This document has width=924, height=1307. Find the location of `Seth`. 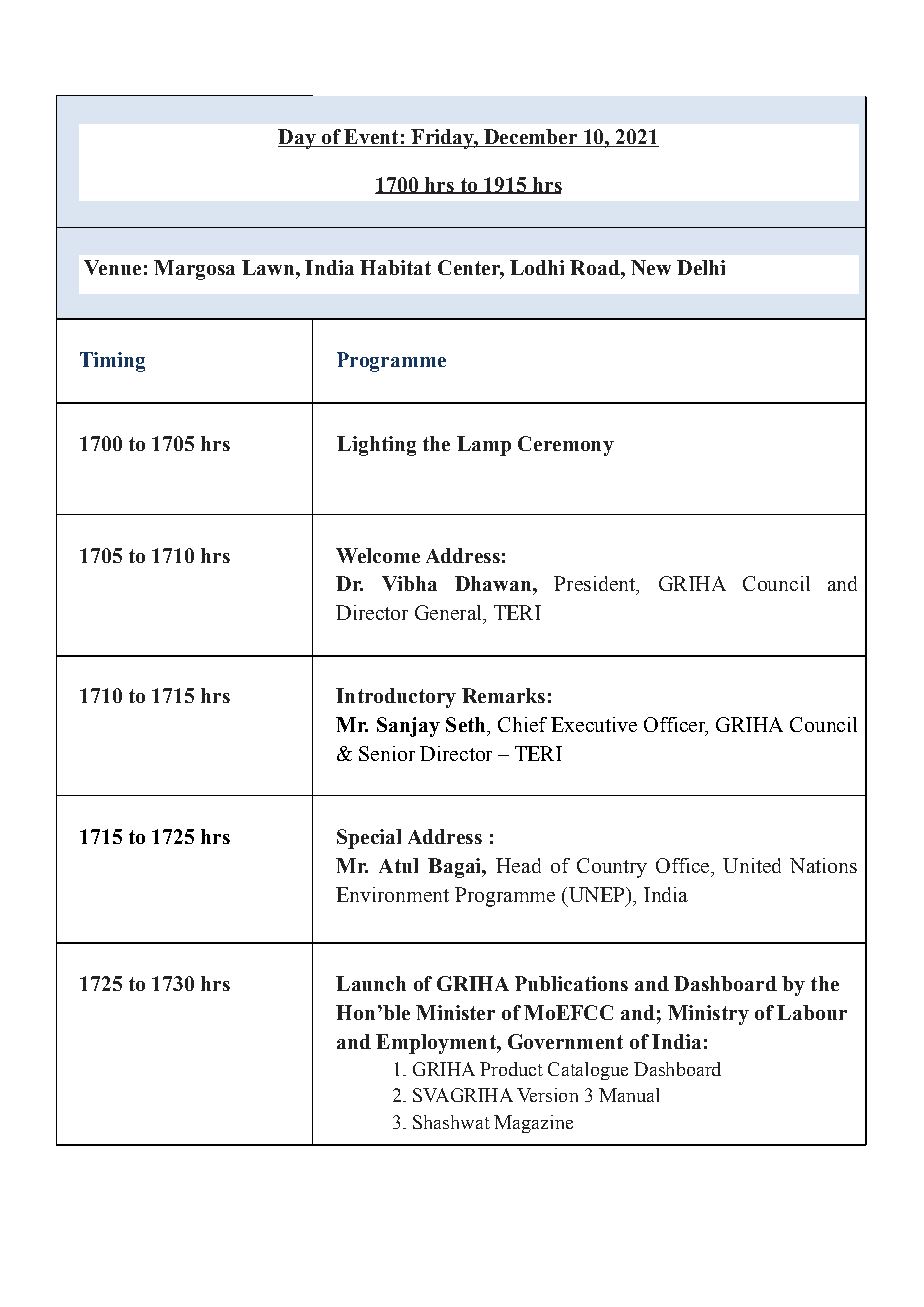

Seth is located at coordinates (467, 724).
